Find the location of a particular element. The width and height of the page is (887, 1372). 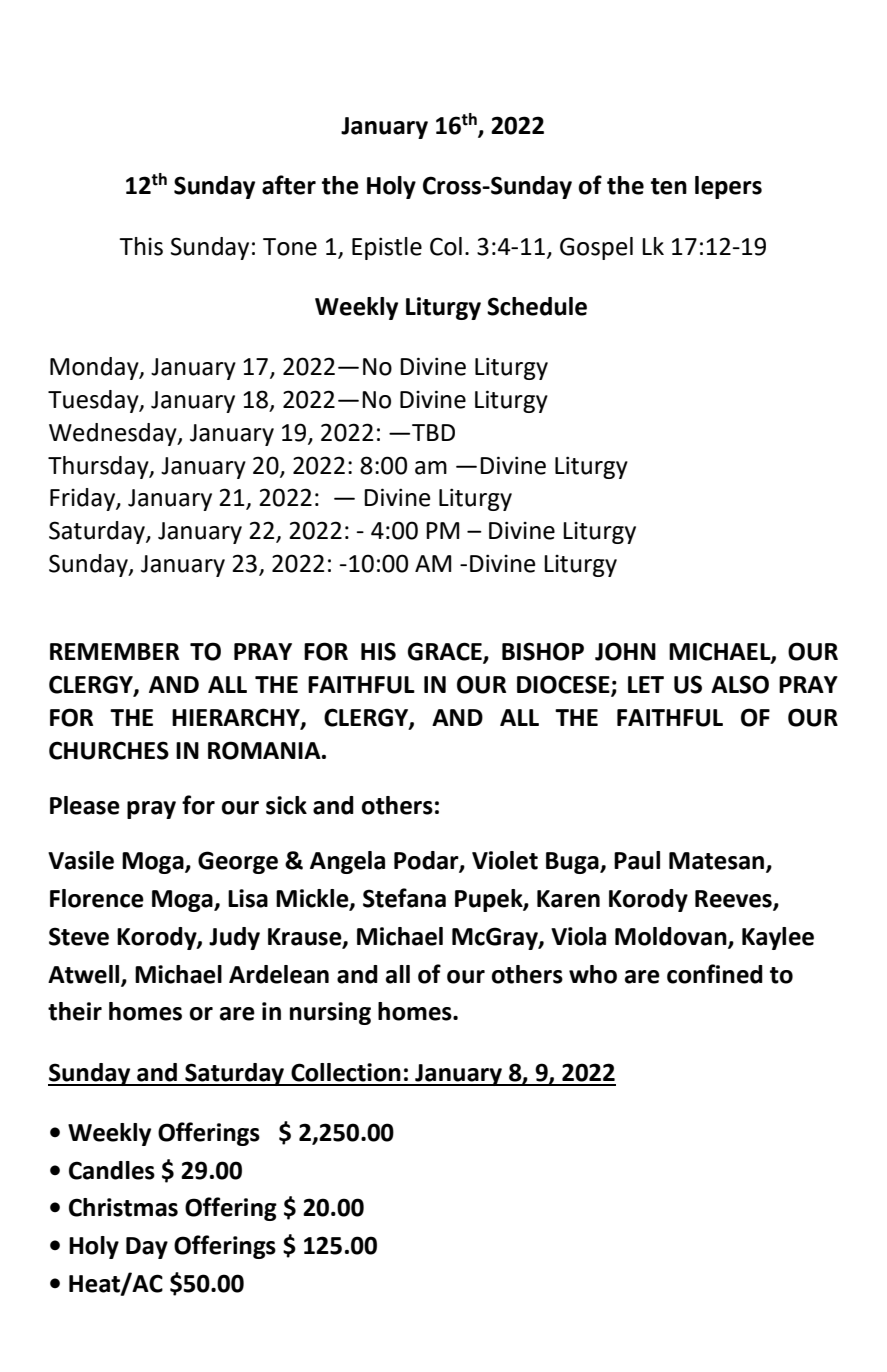

This is located at coordinates (141, 246).
